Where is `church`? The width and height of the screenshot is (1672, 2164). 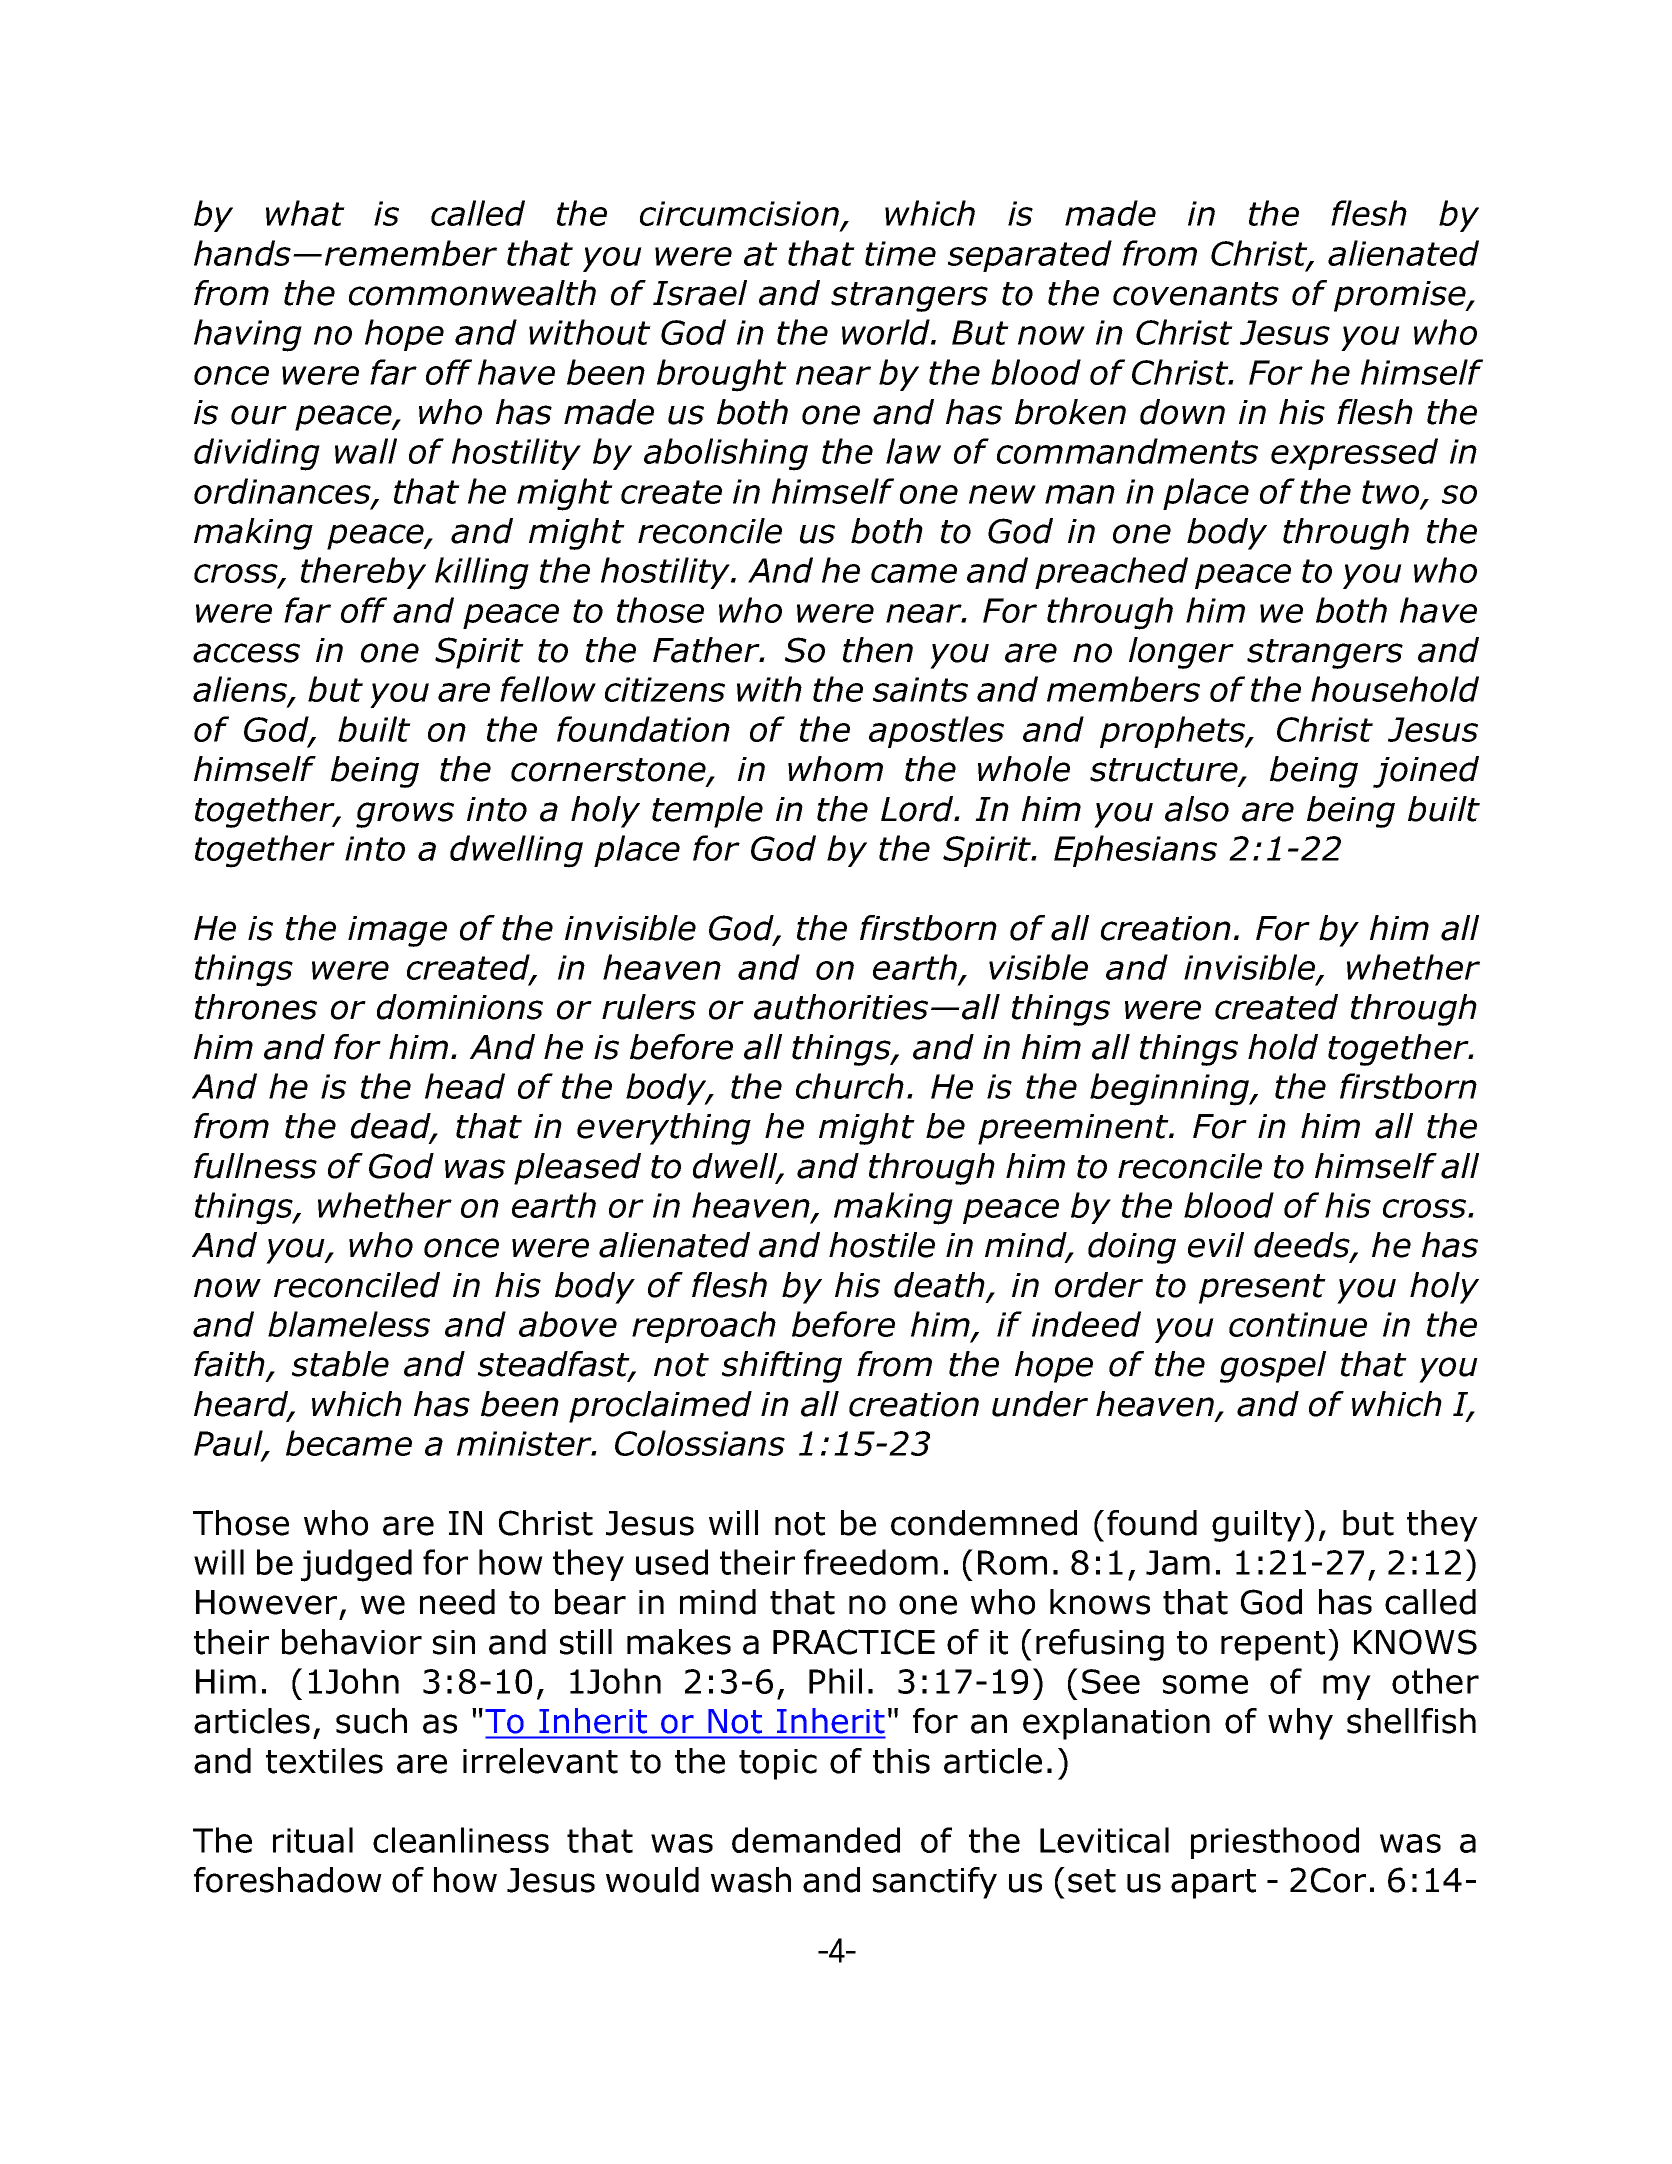
church is located at coordinates (850, 1086).
